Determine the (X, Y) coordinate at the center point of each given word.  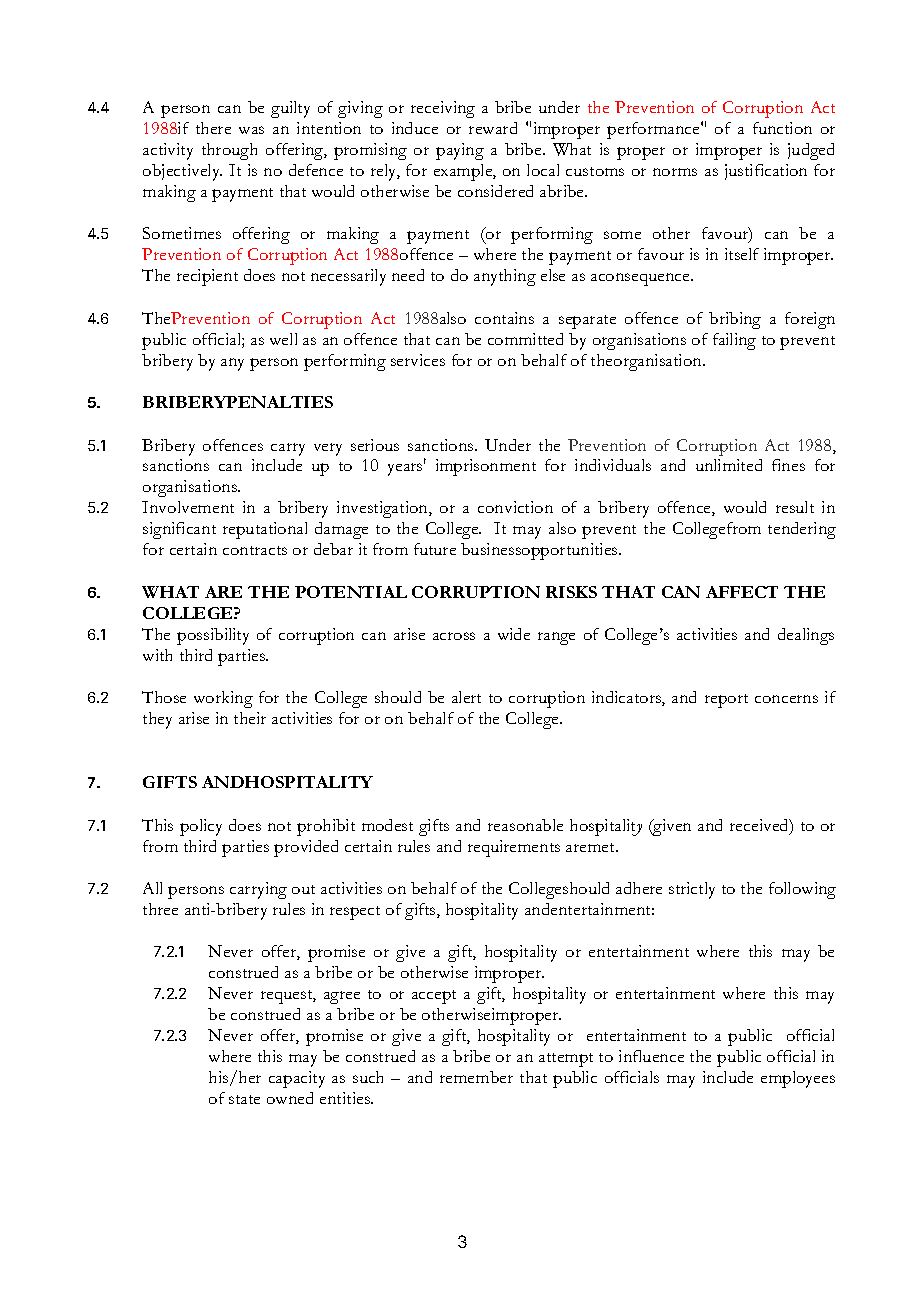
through (229, 151)
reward (493, 128)
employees (798, 1079)
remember (476, 1077)
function (782, 128)
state (244, 1099)
